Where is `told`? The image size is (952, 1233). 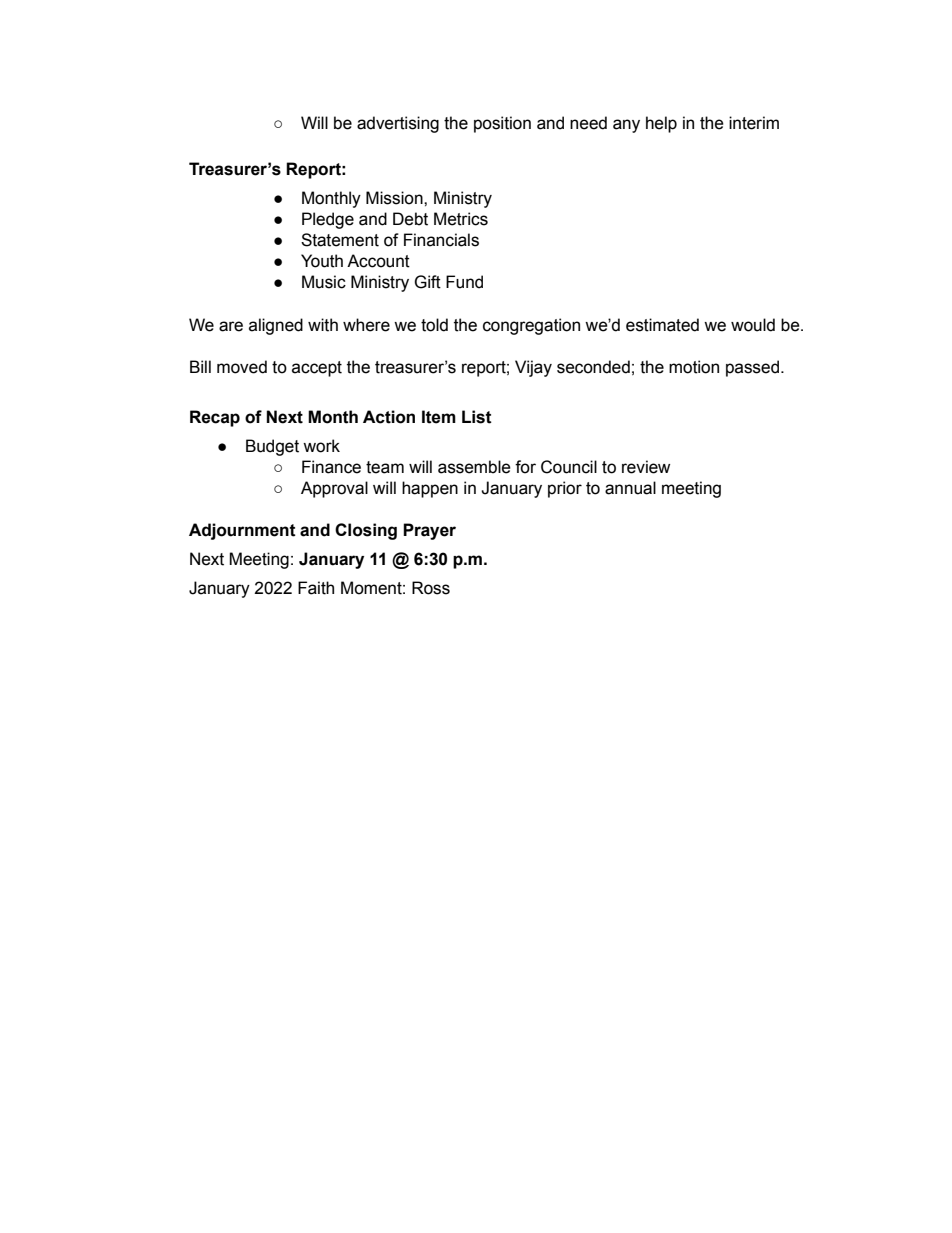
told is located at coordinates (434, 325).
